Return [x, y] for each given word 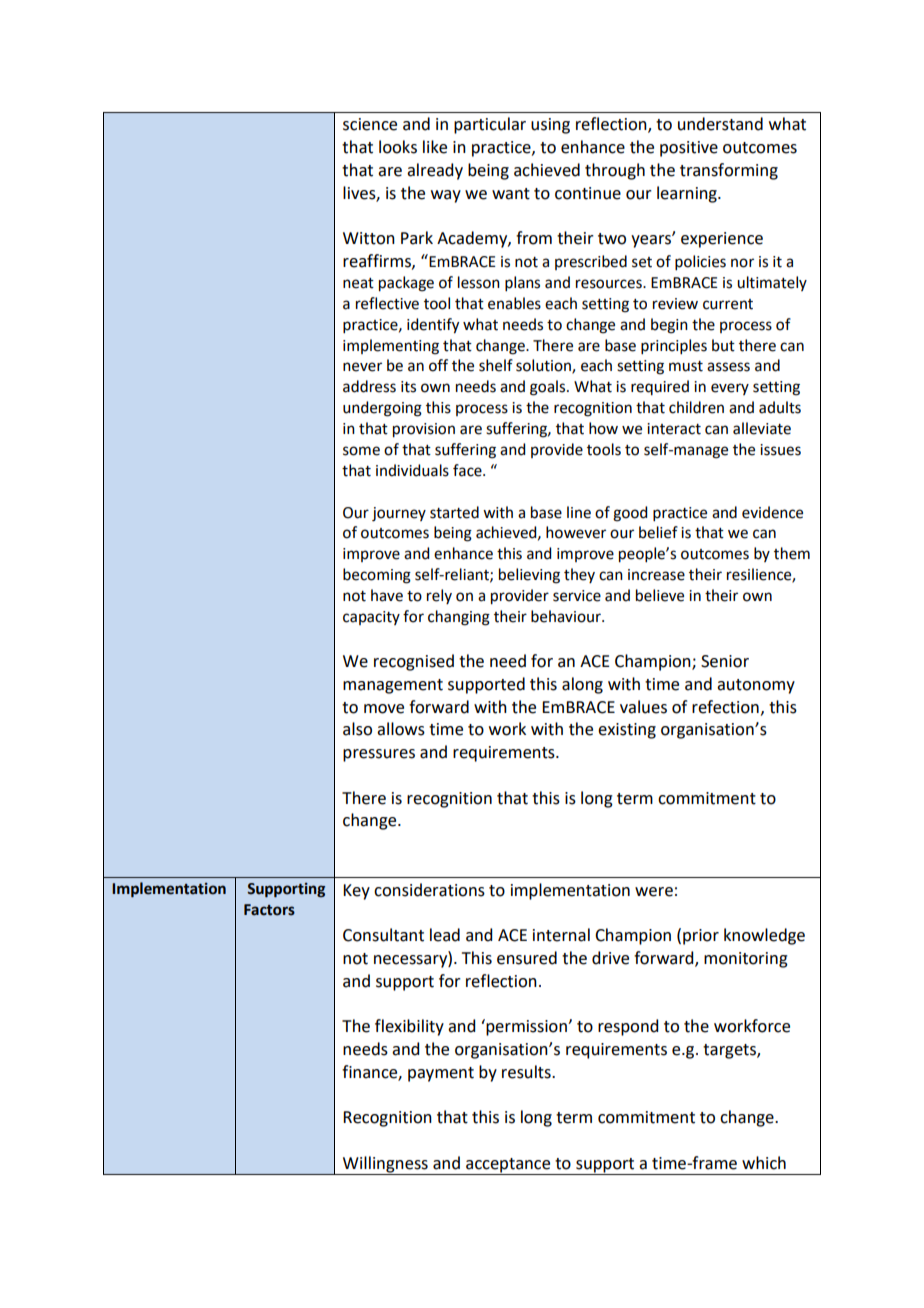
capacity [371, 618]
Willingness [385, 1165]
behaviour [567, 616]
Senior [725, 661]
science [370, 124]
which [764, 1163]
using [550, 126]
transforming [729, 171]
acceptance [508, 1166]
